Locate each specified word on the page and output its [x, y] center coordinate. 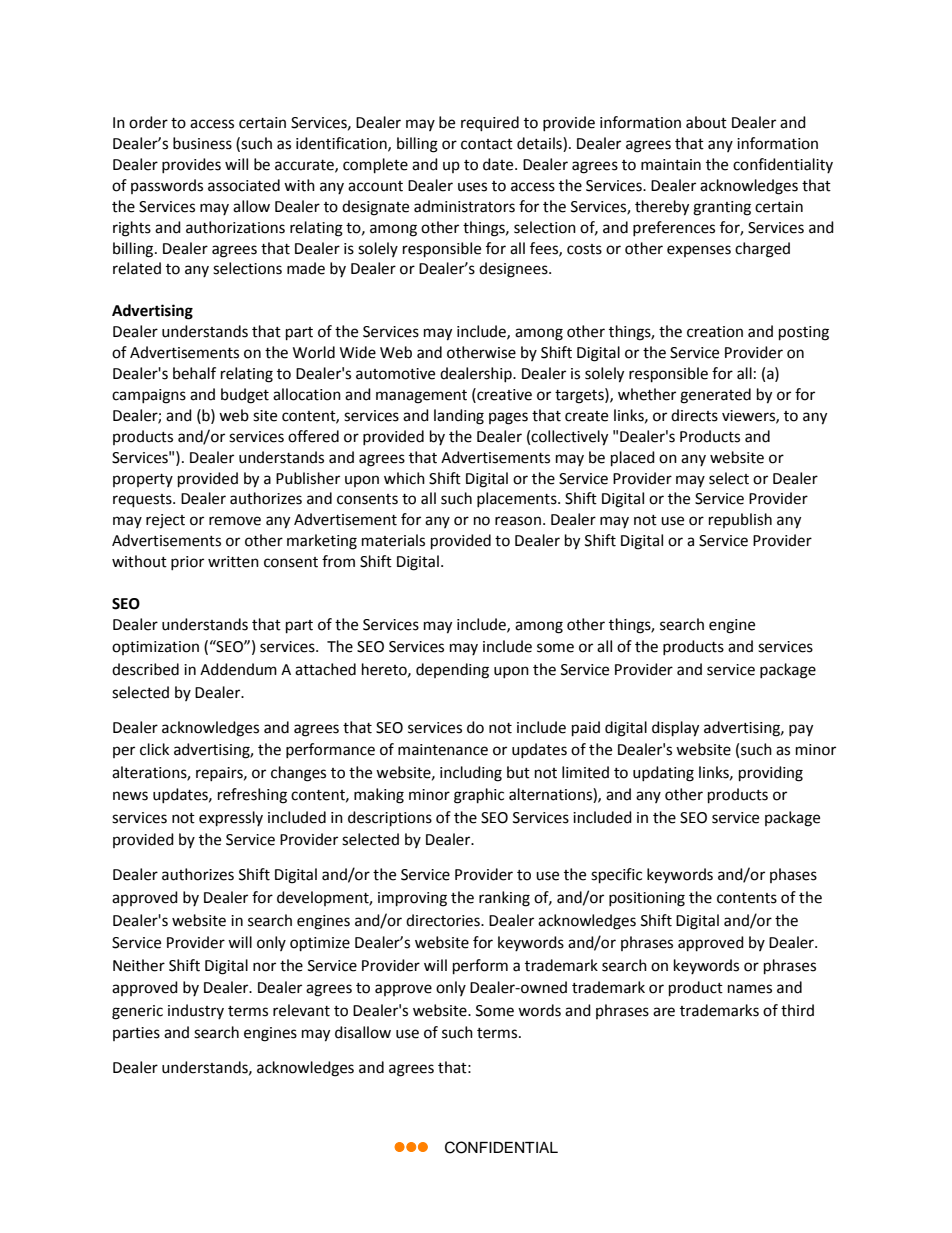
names [750, 989]
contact [487, 144]
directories [444, 920]
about [706, 122]
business [202, 143]
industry [196, 1011]
